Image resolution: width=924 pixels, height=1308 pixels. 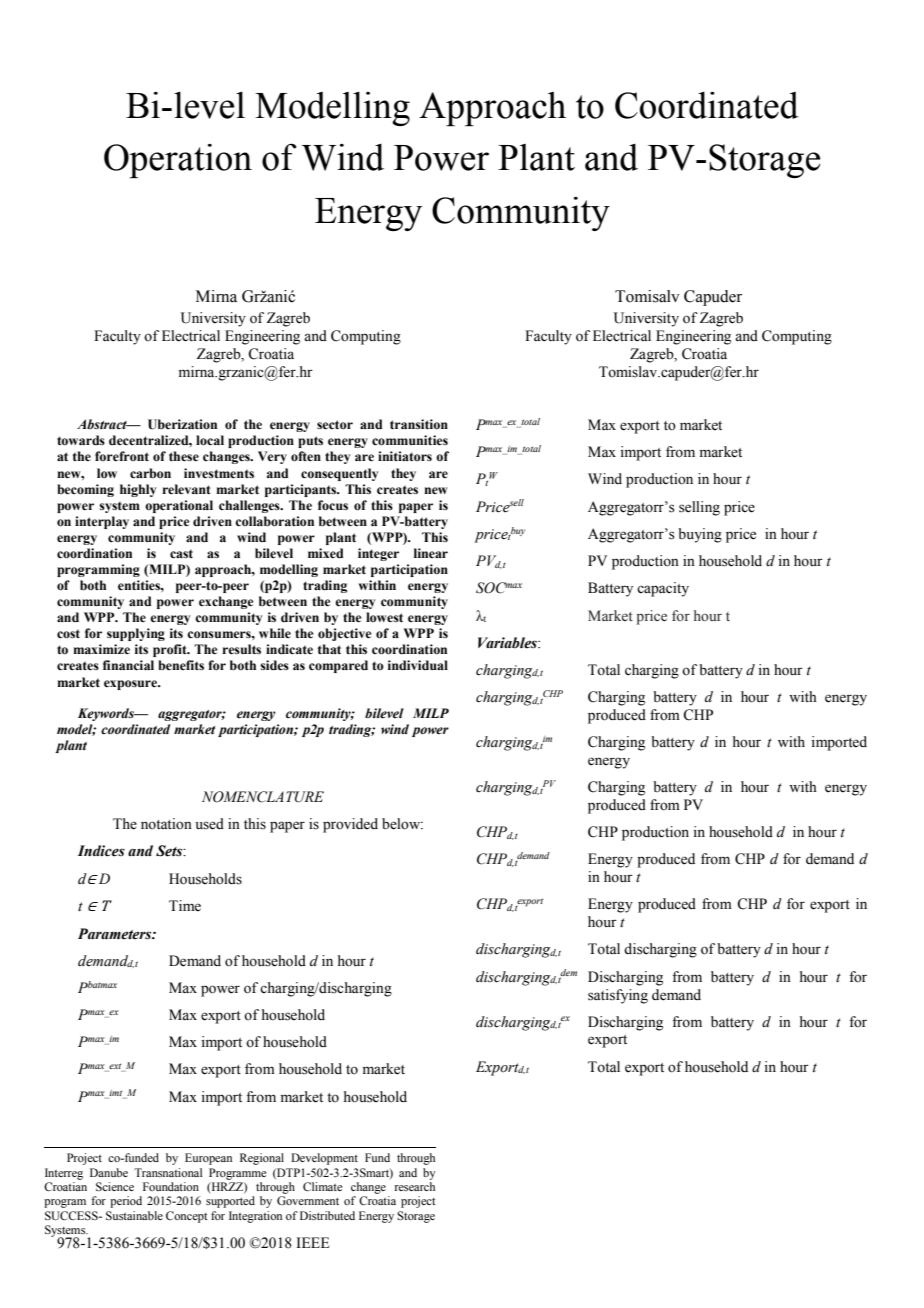 I want to click on below, so click(x=402, y=824).
